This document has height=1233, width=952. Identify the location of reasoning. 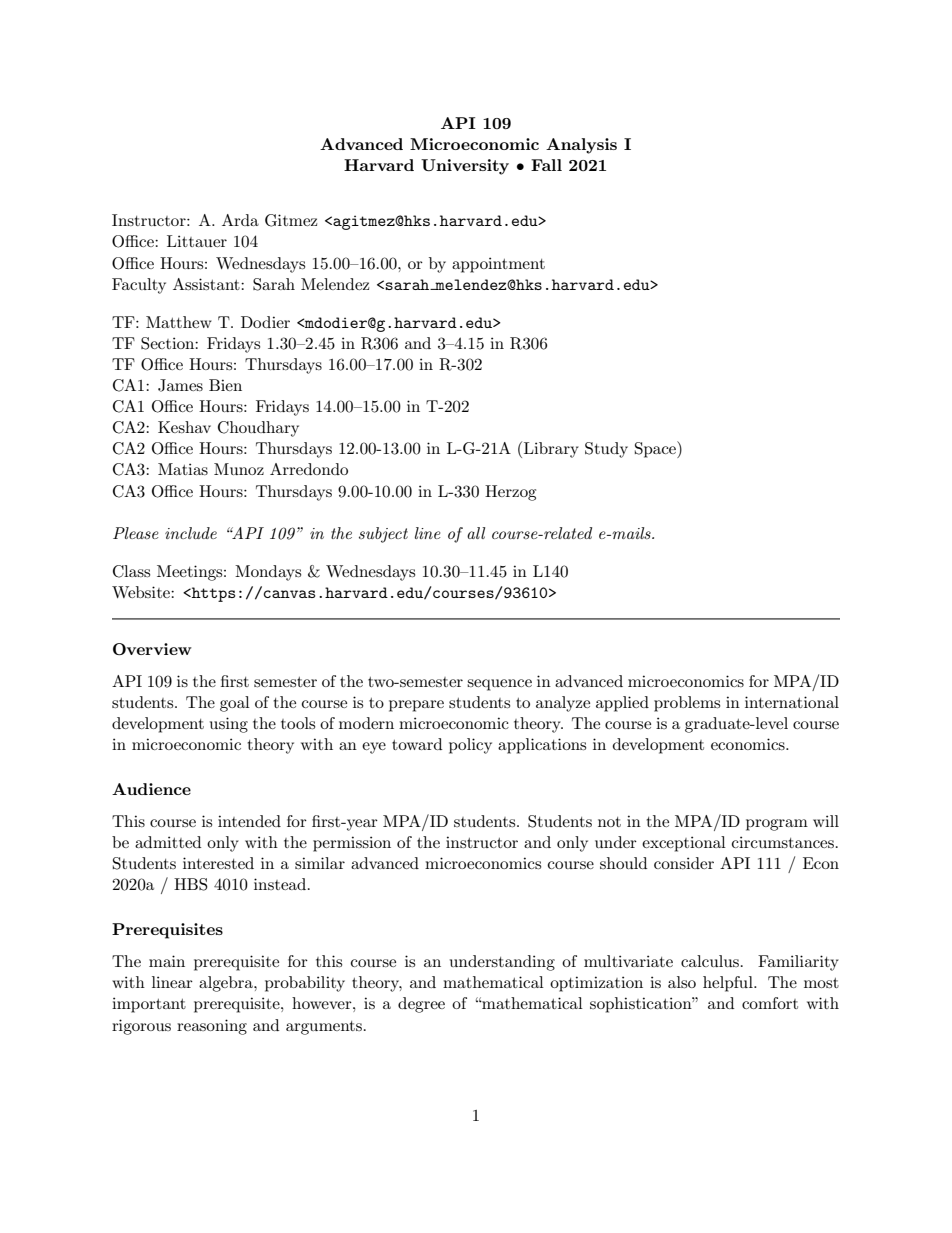
(212, 1027).
